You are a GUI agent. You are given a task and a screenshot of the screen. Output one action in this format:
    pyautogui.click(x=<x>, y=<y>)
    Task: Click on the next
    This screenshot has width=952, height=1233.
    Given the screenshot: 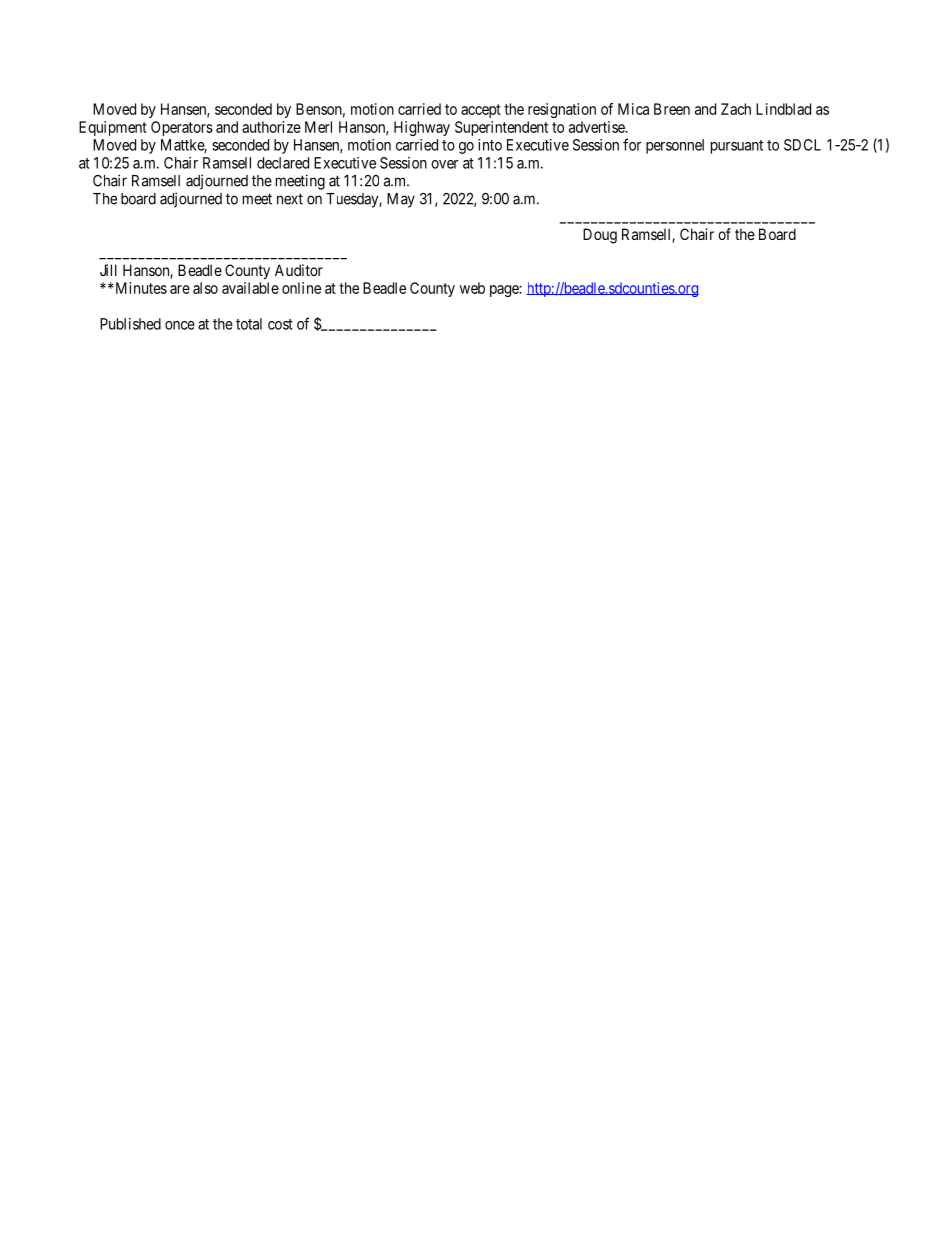 What is the action you would take?
    pyautogui.click(x=290, y=199)
